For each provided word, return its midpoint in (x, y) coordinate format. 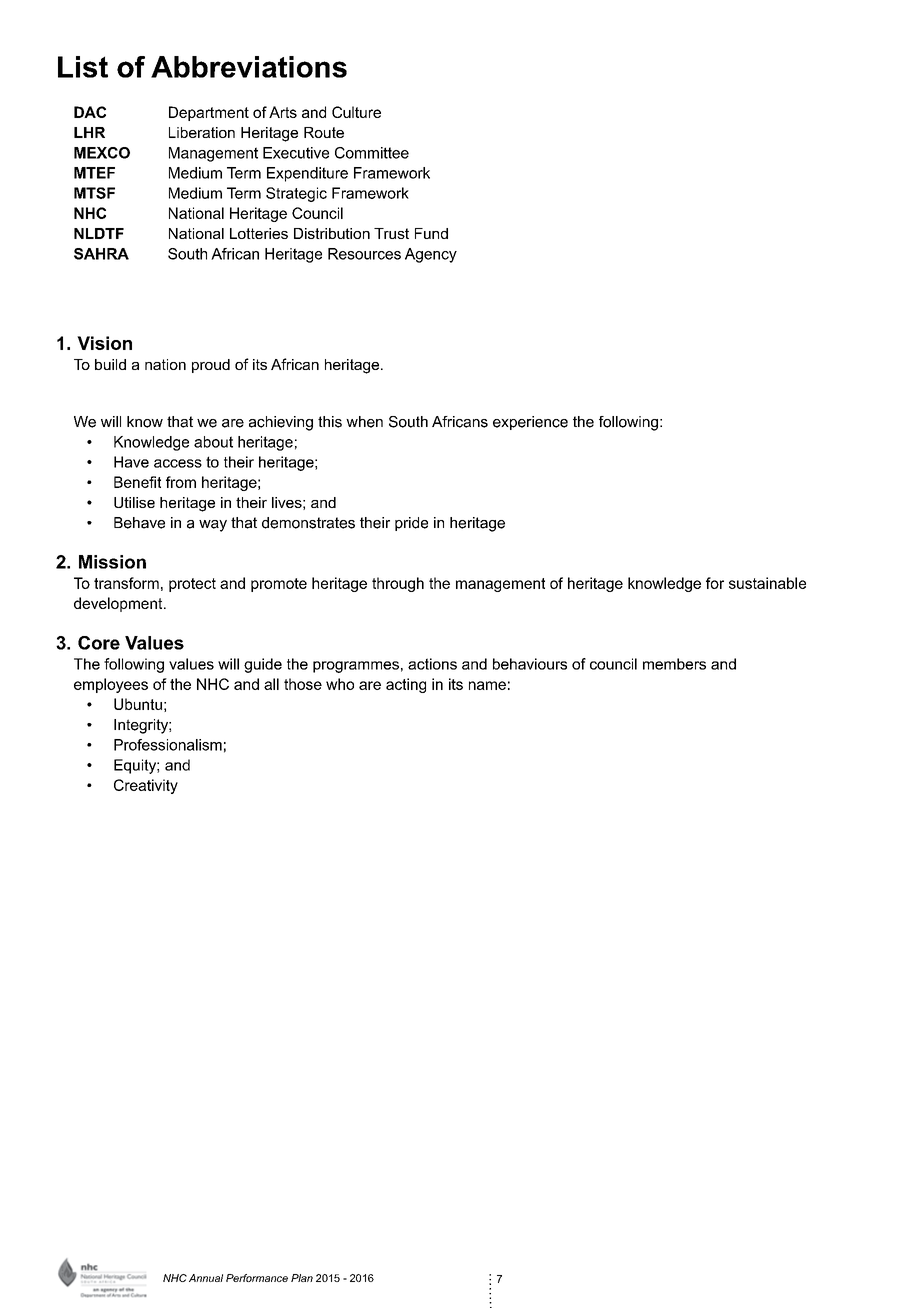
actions (432, 664)
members (674, 664)
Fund (431, 233)
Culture (356, 112)
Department (209, 113)
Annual (206, 1278)
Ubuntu (138, 704)
